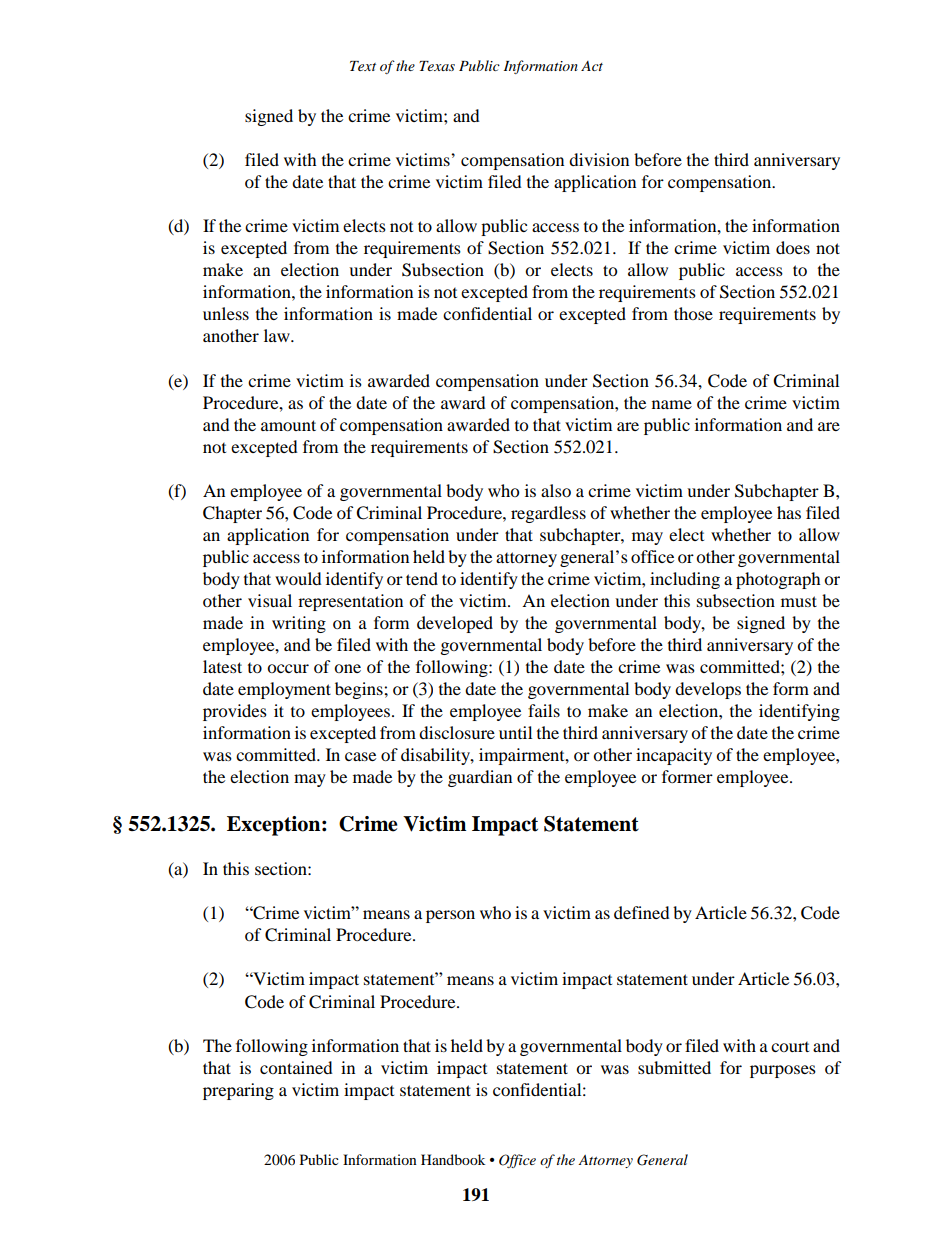 The width and height of the screenshot is (952, 1233). I want to click on case, so click(360, 756).
